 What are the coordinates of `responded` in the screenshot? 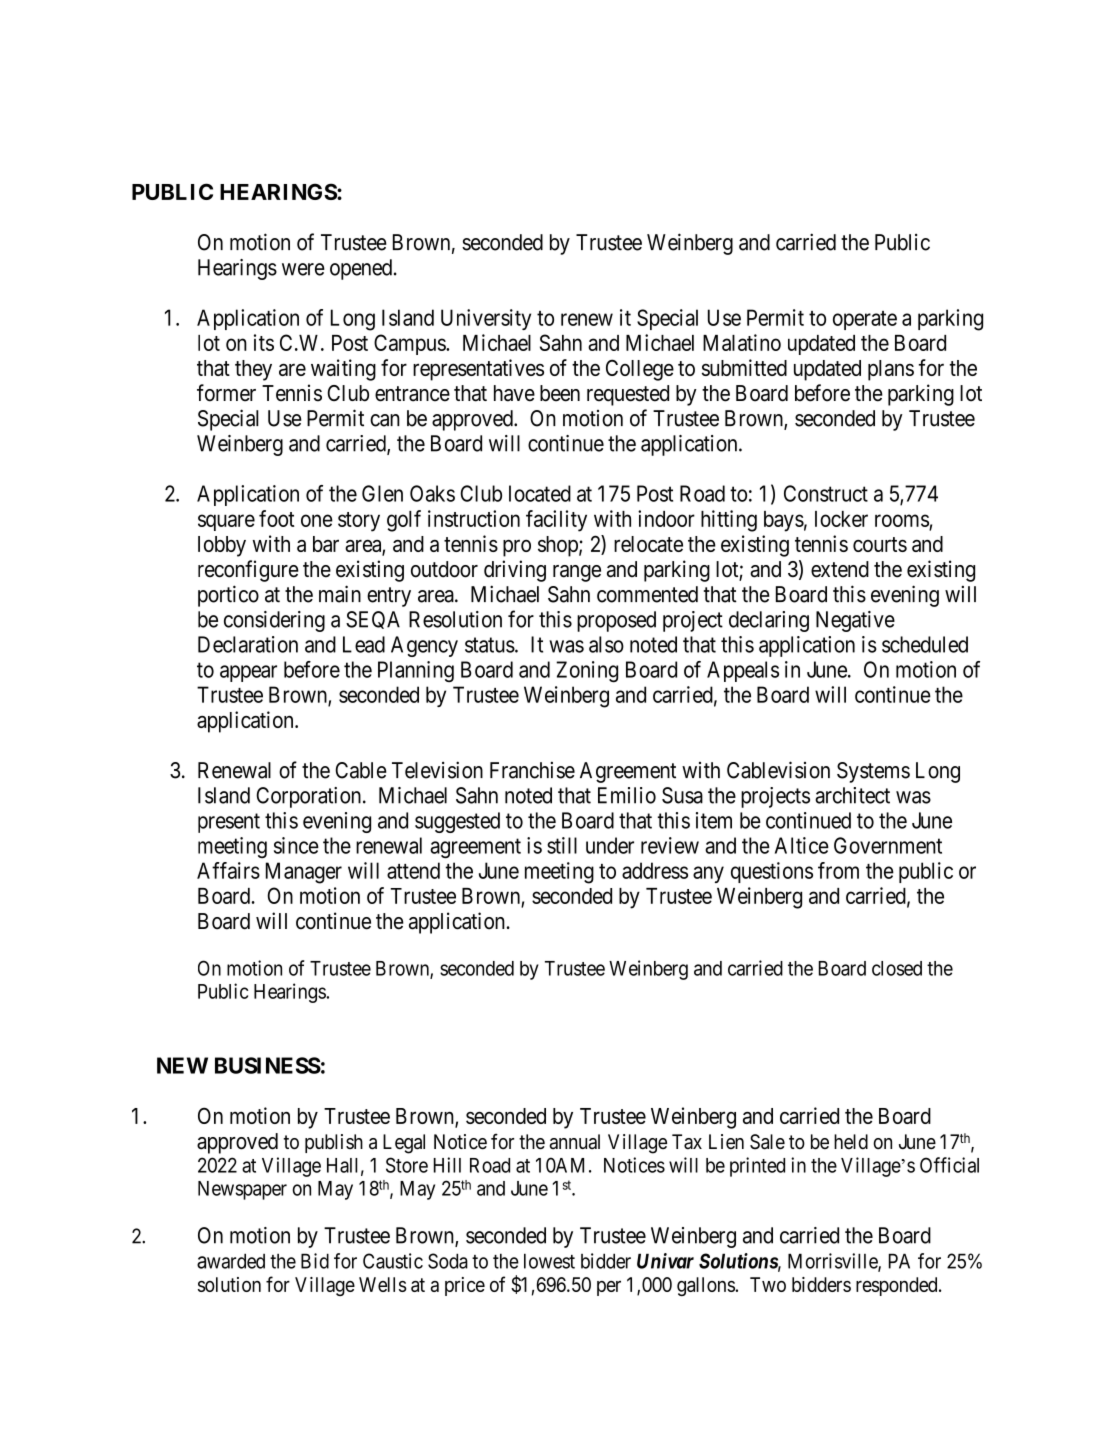 It's located at (898, 1286).
